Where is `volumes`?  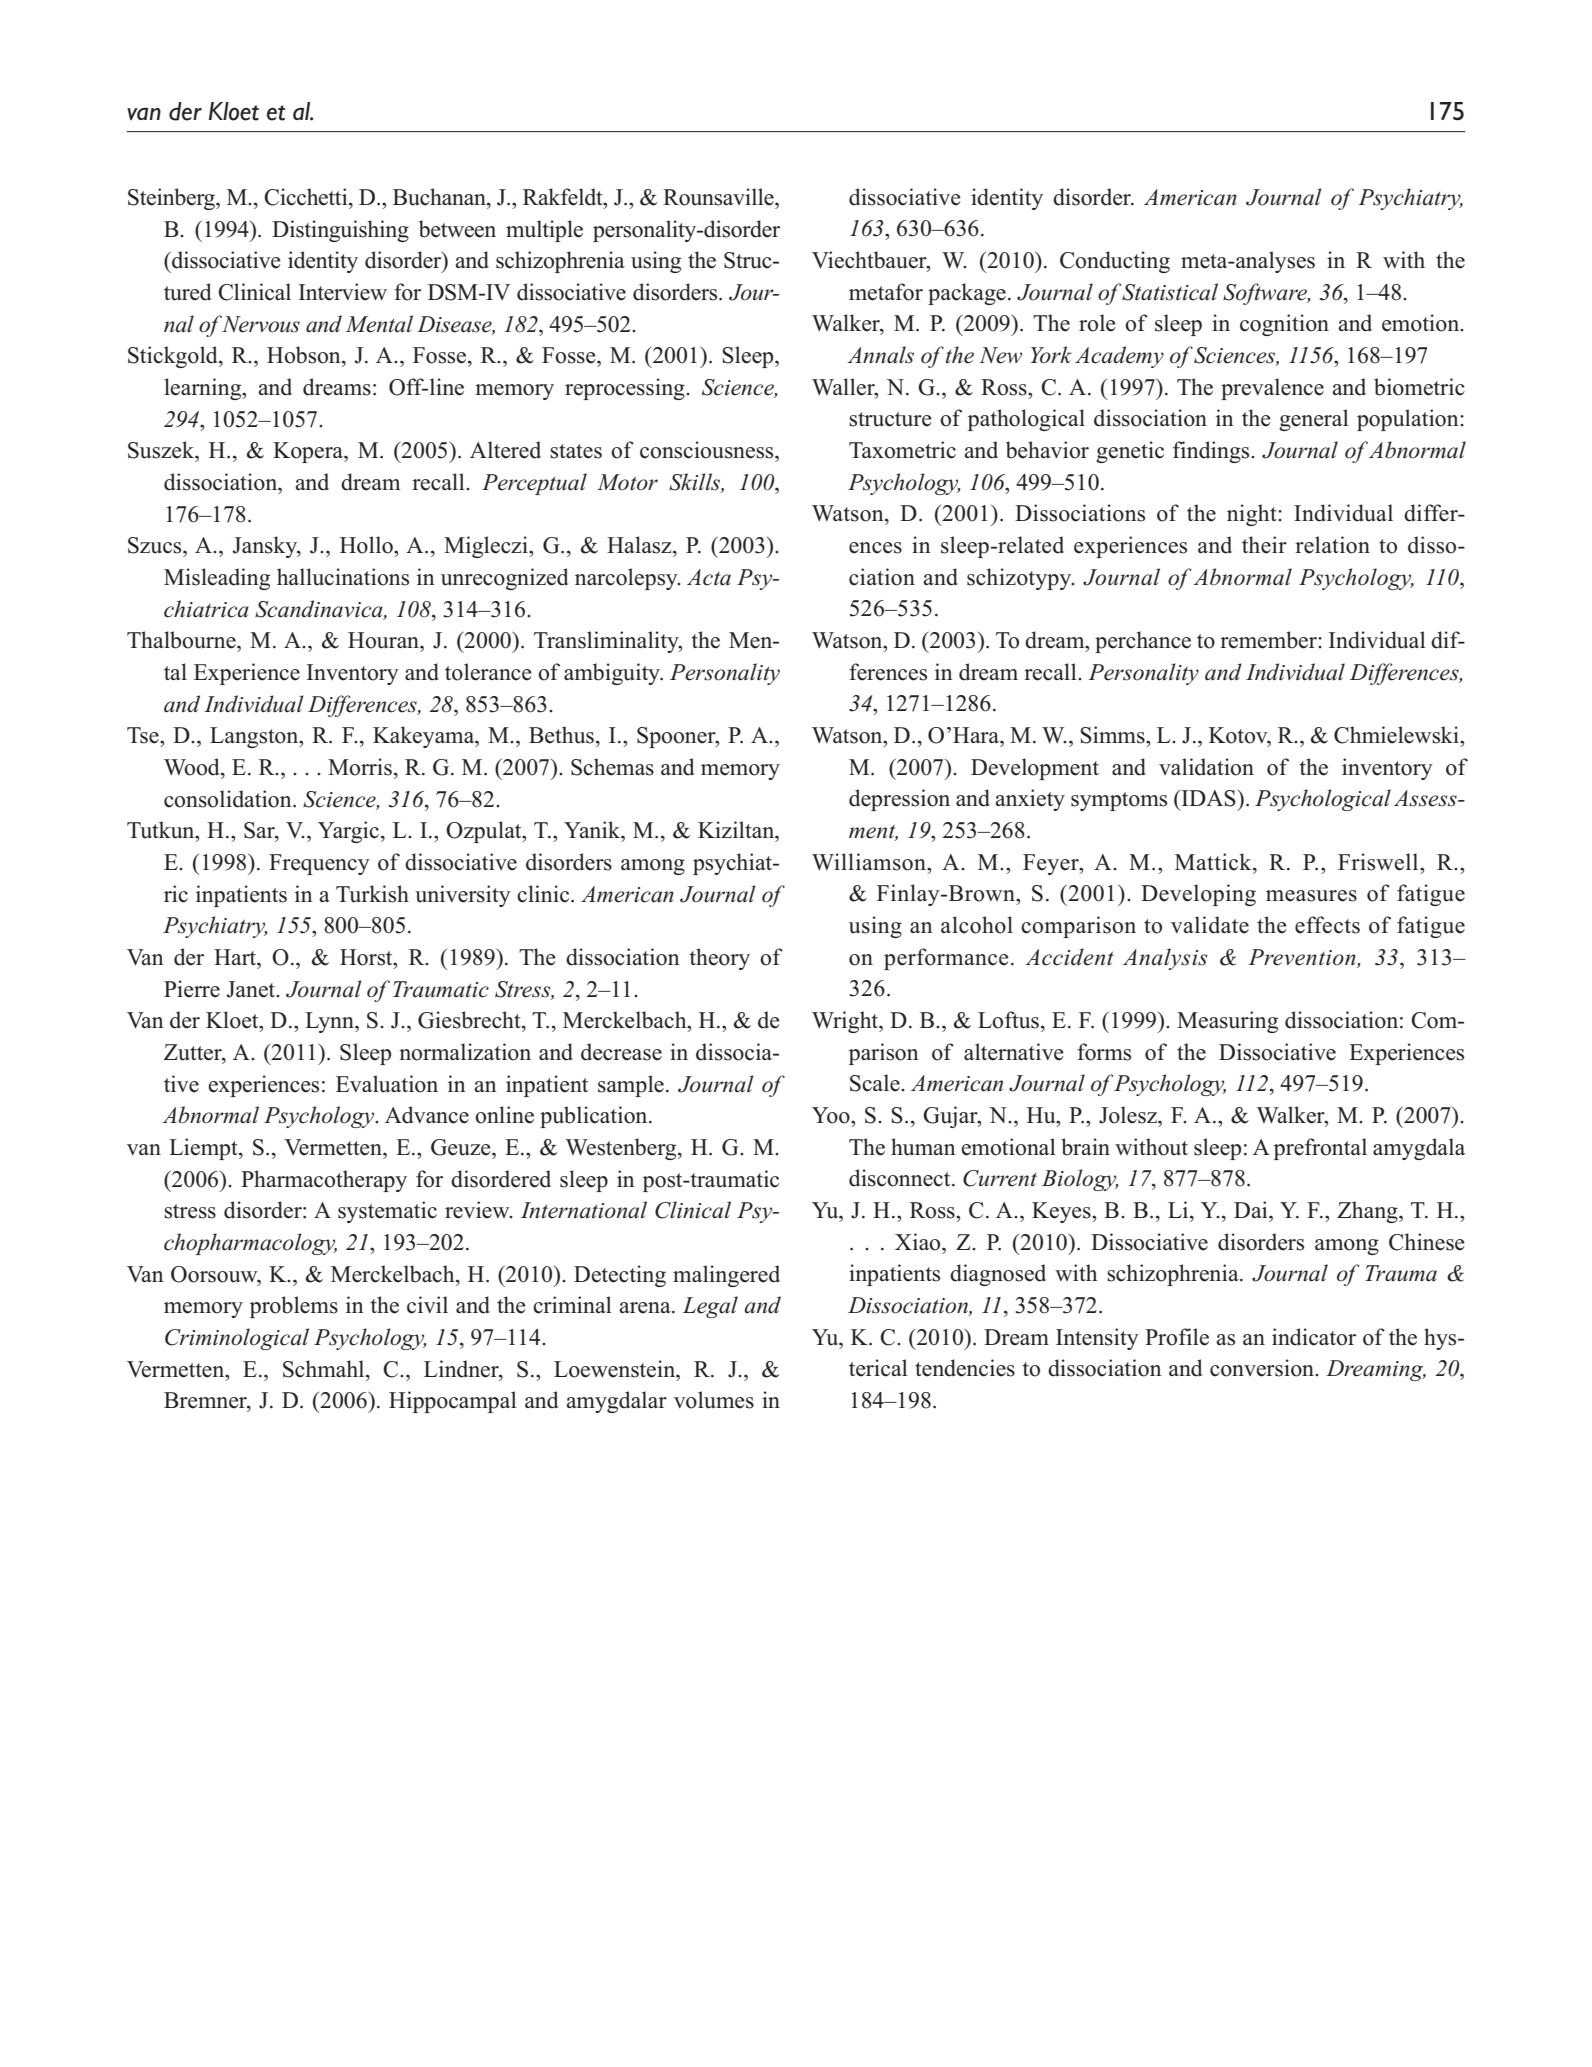 volumes is located at coordinates (714, 1400).
